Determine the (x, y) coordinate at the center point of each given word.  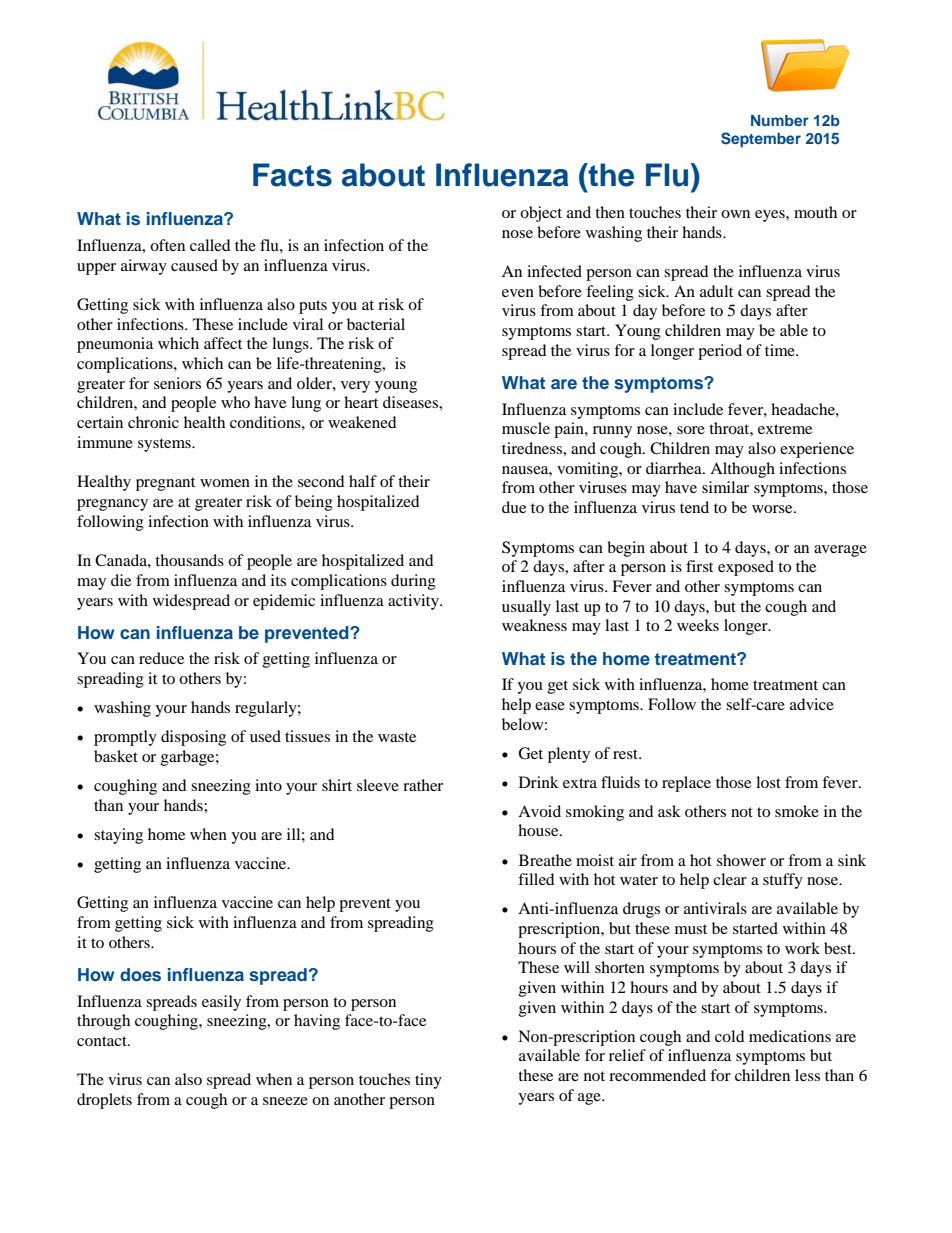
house (539, 830)
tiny (428, 1081)
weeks (698, 625)
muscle (526, 428)
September (761, 139)
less (807, 1075)
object (541, 214)
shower (741, 860)
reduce (161, 658)
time (781, 350)
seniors (177, 383)
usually (526, 608)
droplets (104, 1101)
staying (118, 836)
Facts (292, 175)
